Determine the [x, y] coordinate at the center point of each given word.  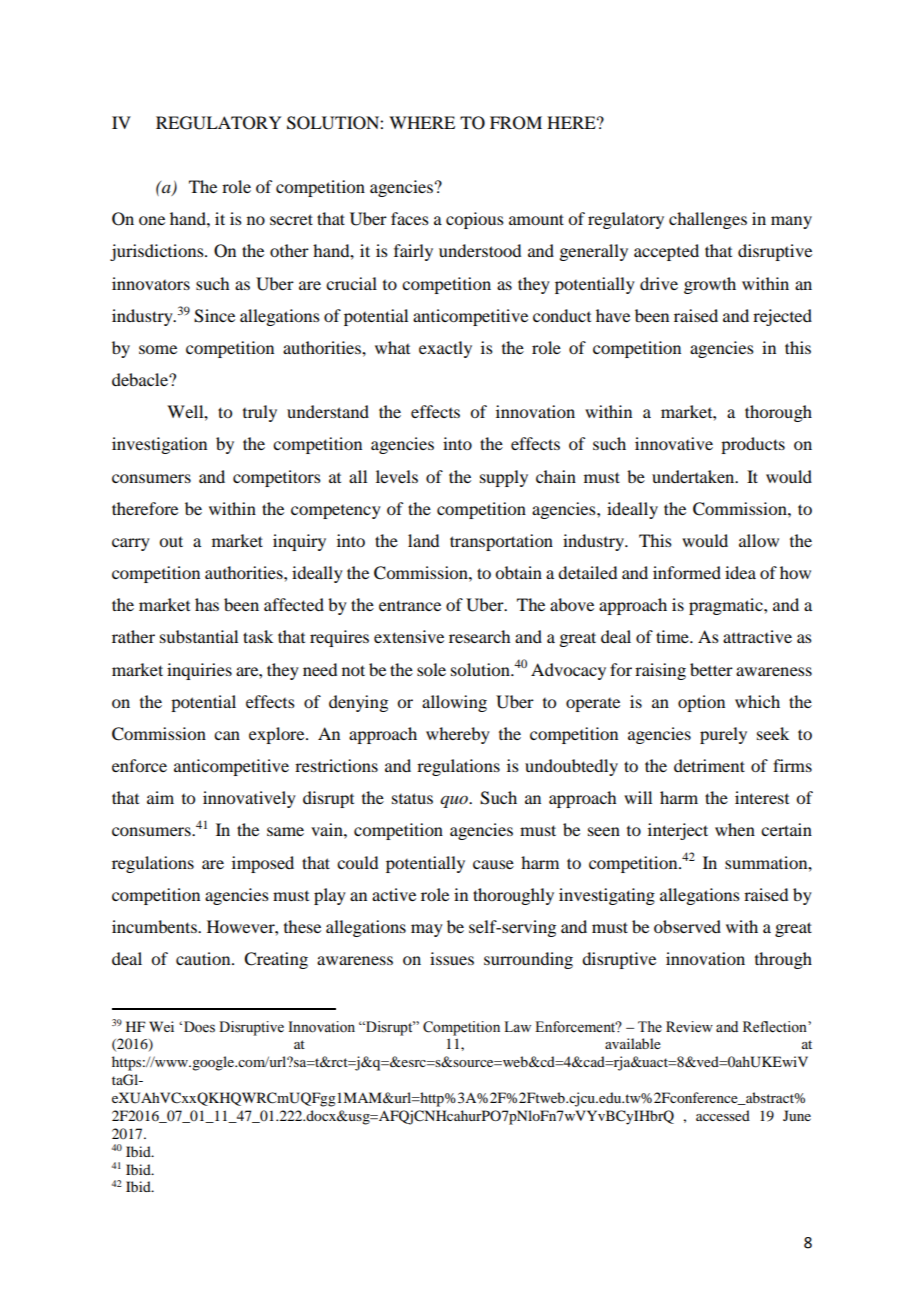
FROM [516, 123]
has [207, 604]
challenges [708, 220]
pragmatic [727, 606]
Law [517, 1026]
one [152, 220]
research [479, 636]
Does [198, 1027]
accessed [723, 1115]
